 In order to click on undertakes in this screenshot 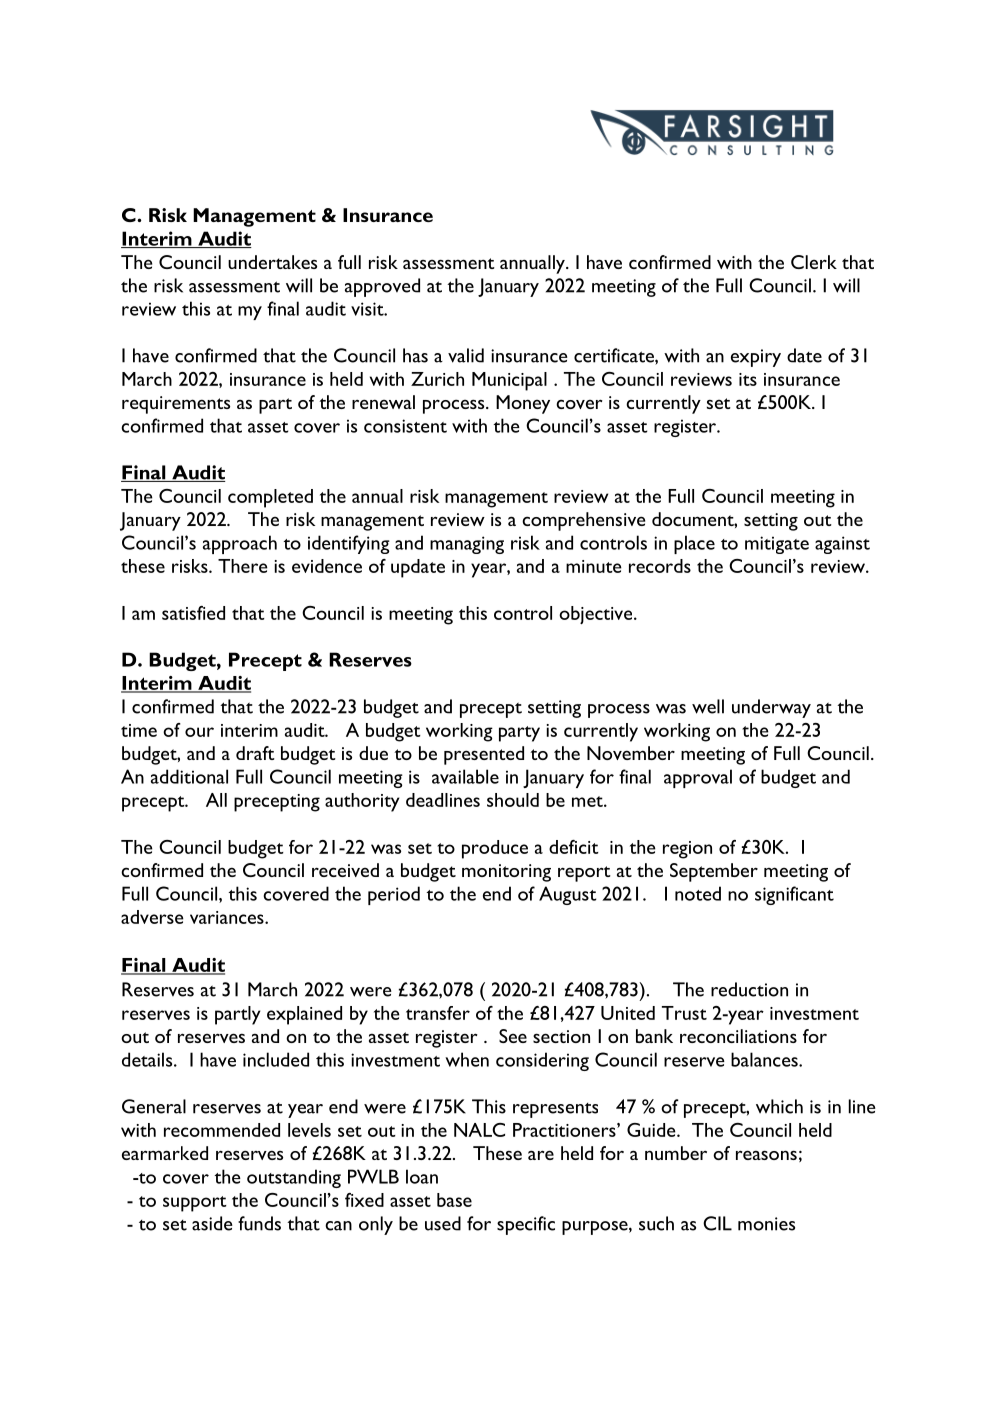, I will do `click(272, 262)`.
